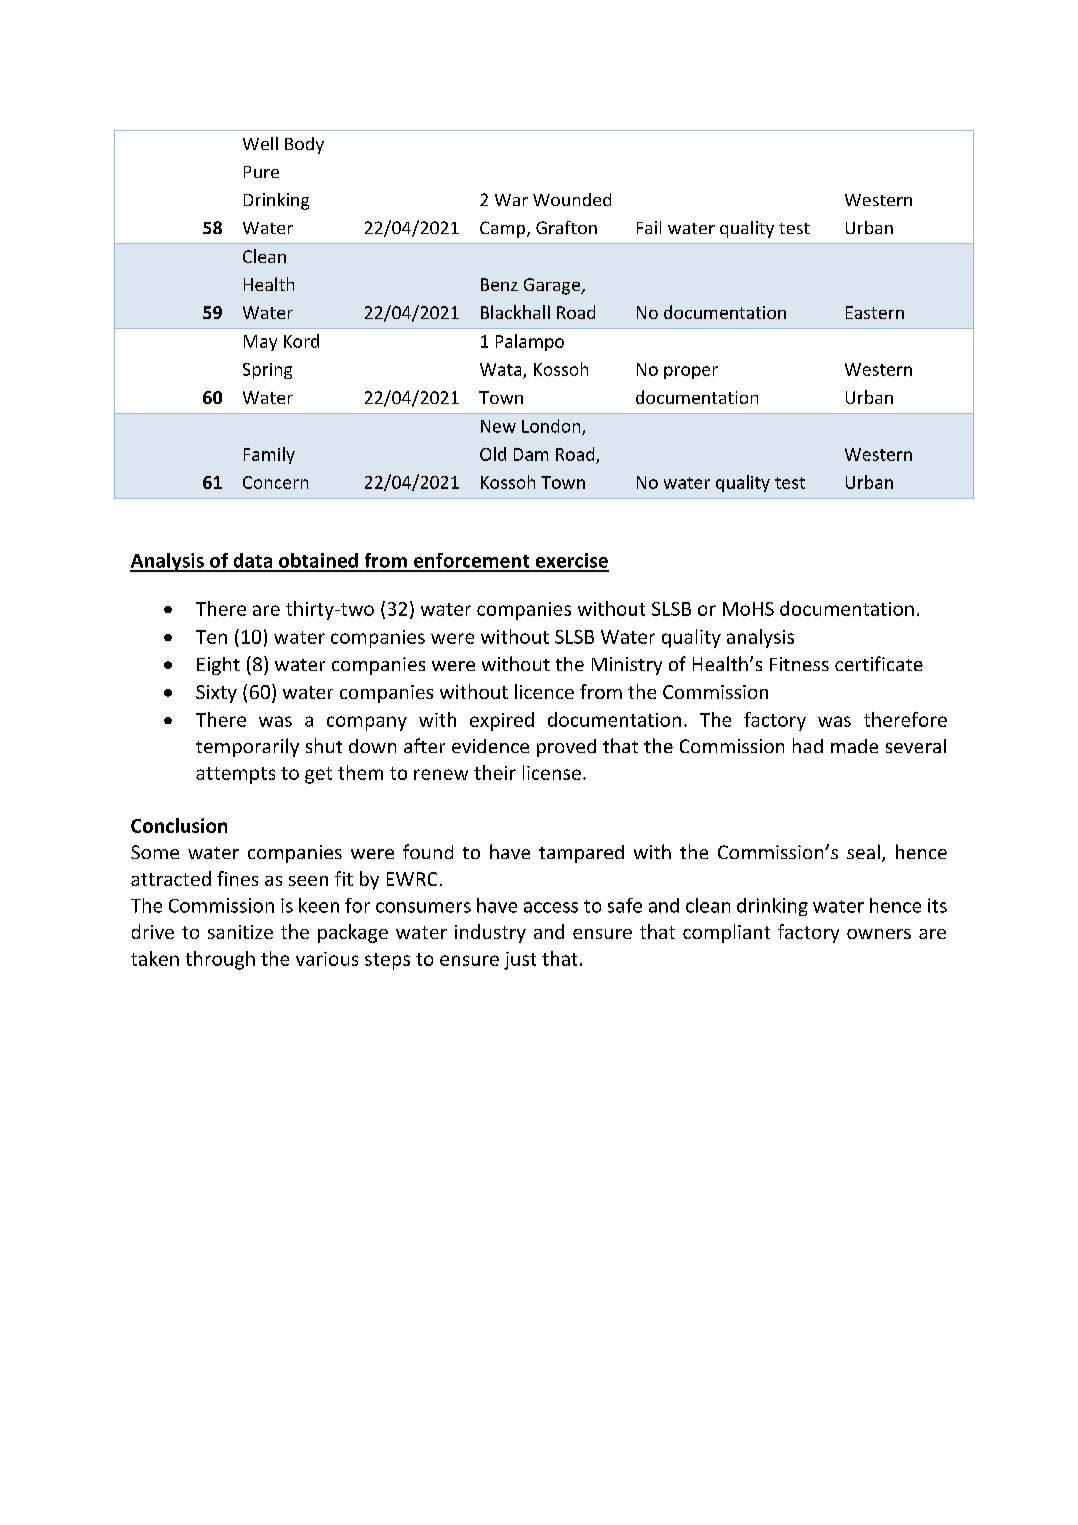 This document has height=1525, width=1078. Describe the element at coordinates (552, 772) in the document. I see `license` at that location.
